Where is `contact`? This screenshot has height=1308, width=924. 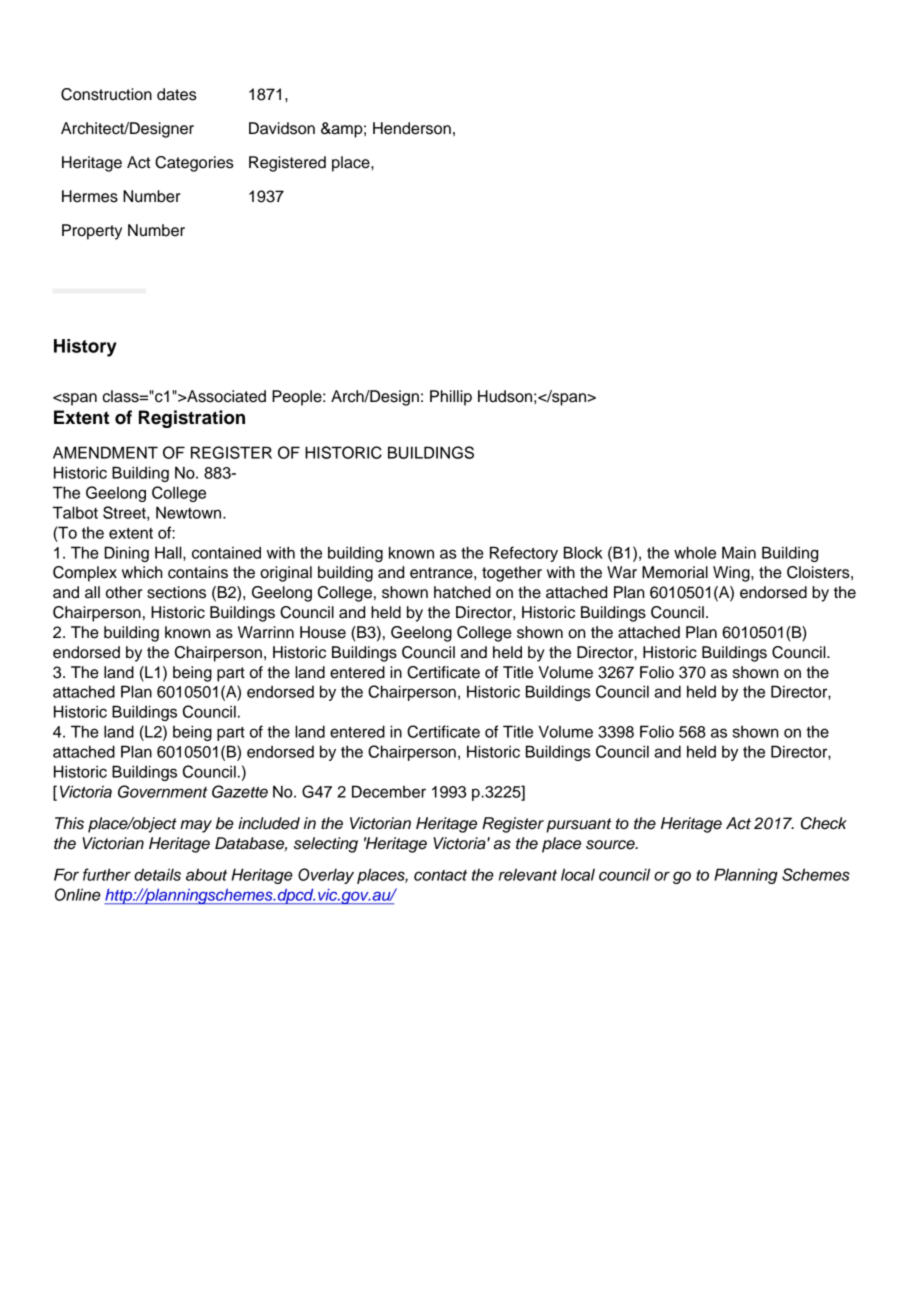
contact is located at coordinates (440, 875).
